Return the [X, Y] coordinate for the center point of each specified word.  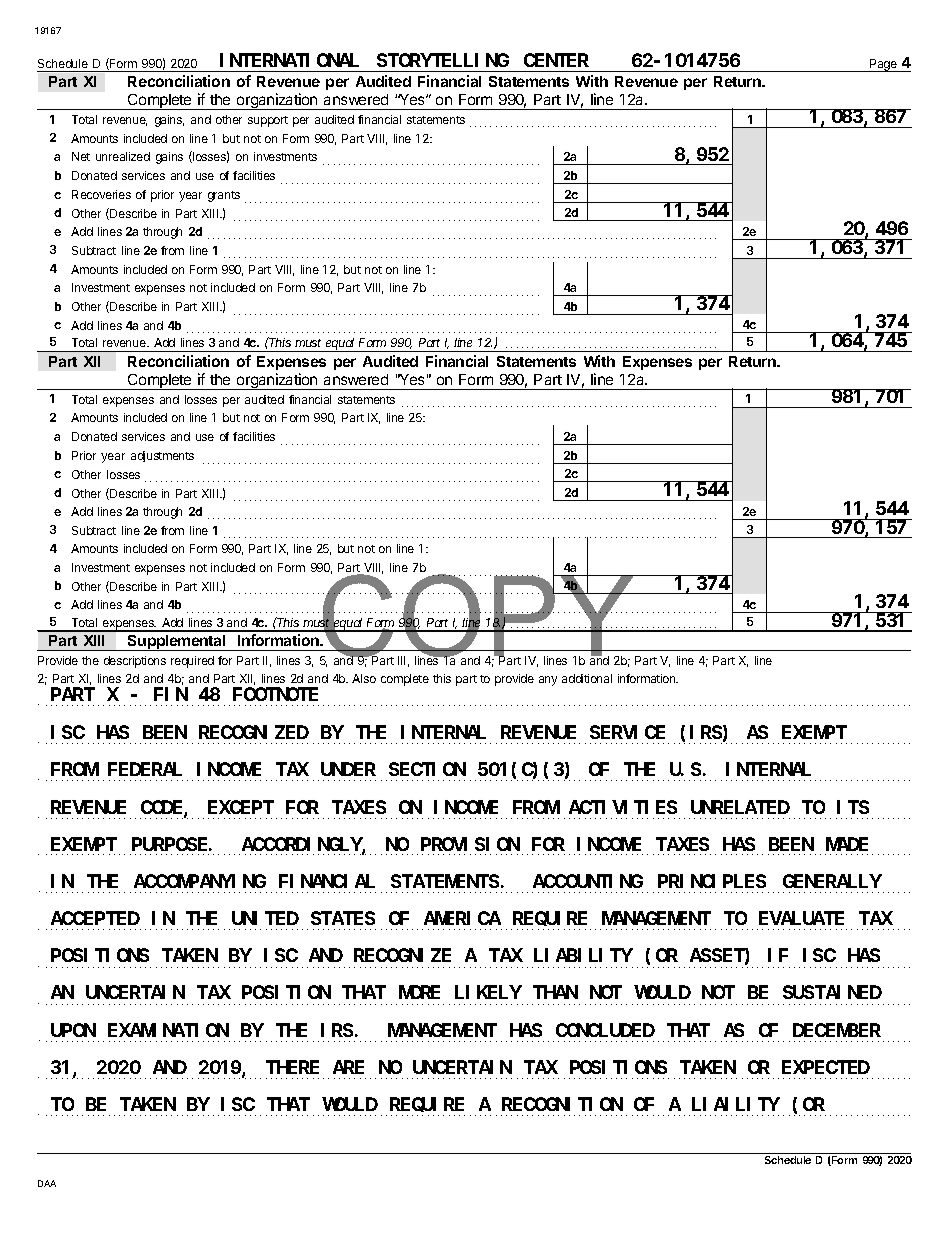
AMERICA [462, 918]
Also [364, 678]
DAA [47, 1183]
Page [883, 65]
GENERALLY [832, 881]
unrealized [123, 156]
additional [587, 678]
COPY [478, 616]
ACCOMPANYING [200, 881]
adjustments [162, 456]
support [268, 121]
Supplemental [177, 643]
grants [224, 196]
